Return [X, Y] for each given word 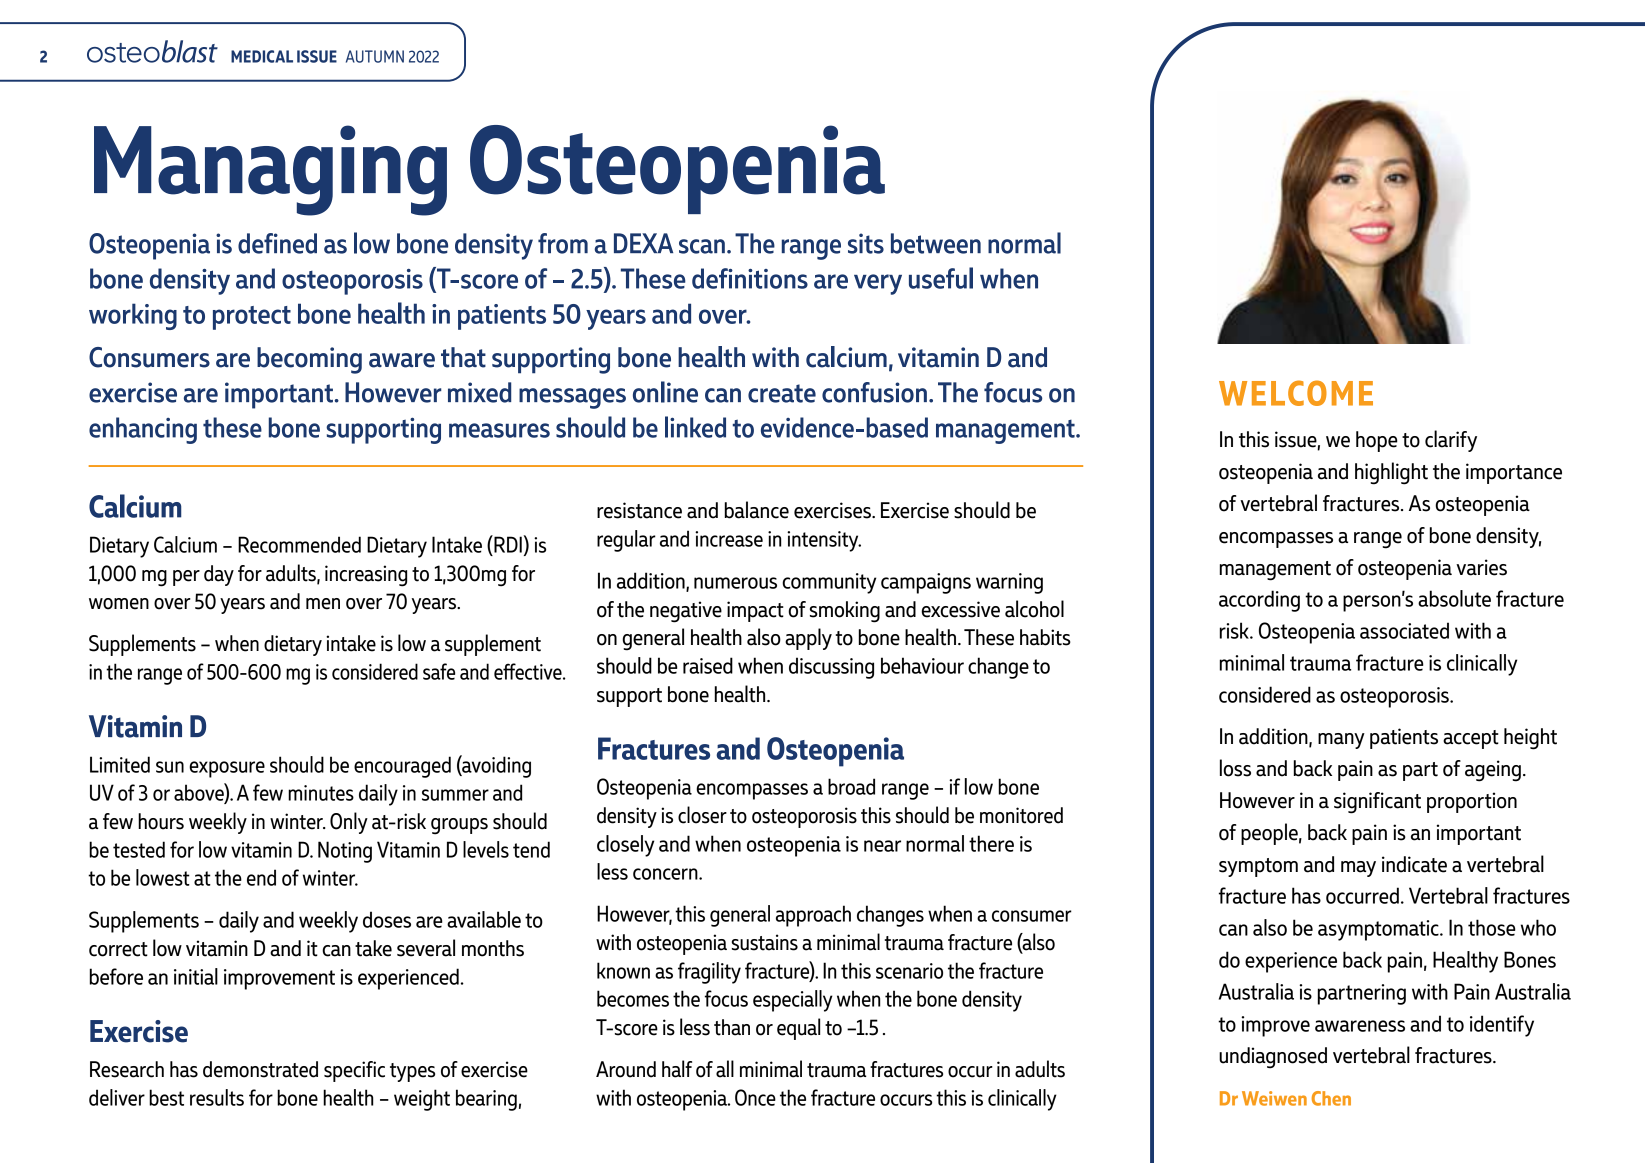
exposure [227, 769]
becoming [309, 360]
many [1341, 741]
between [936, 243]
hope [1377, 441]
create [782, 393]
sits [866, 243]
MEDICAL [262, 56]
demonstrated [260, 1069]
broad [851, 786]
